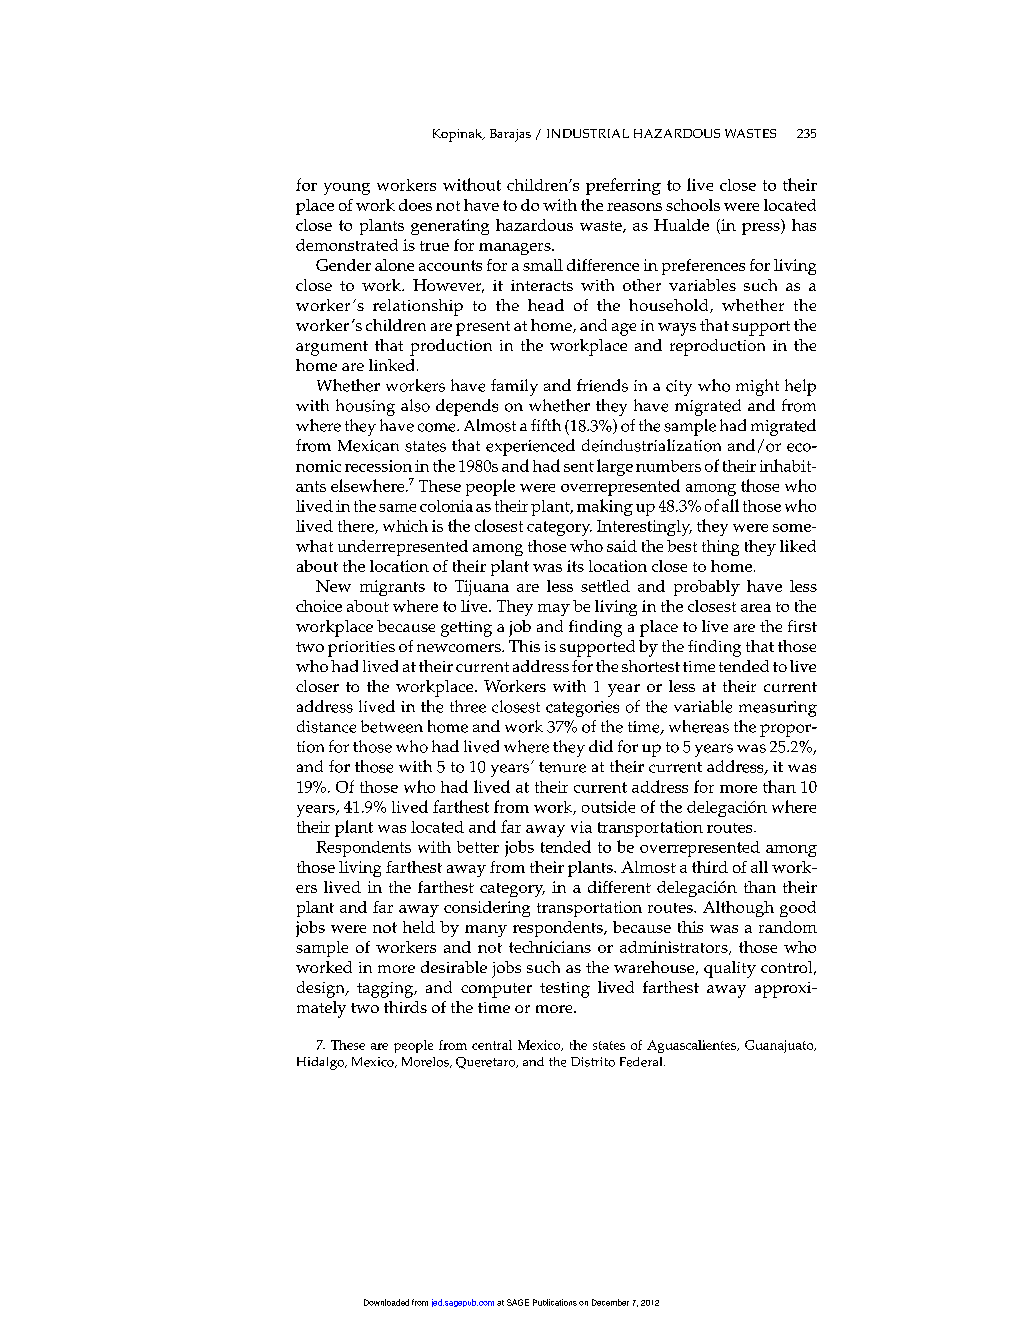 The height and width of the screenshot is (1324, 1023). I want to click on demonstrated, so click(347, 245).
